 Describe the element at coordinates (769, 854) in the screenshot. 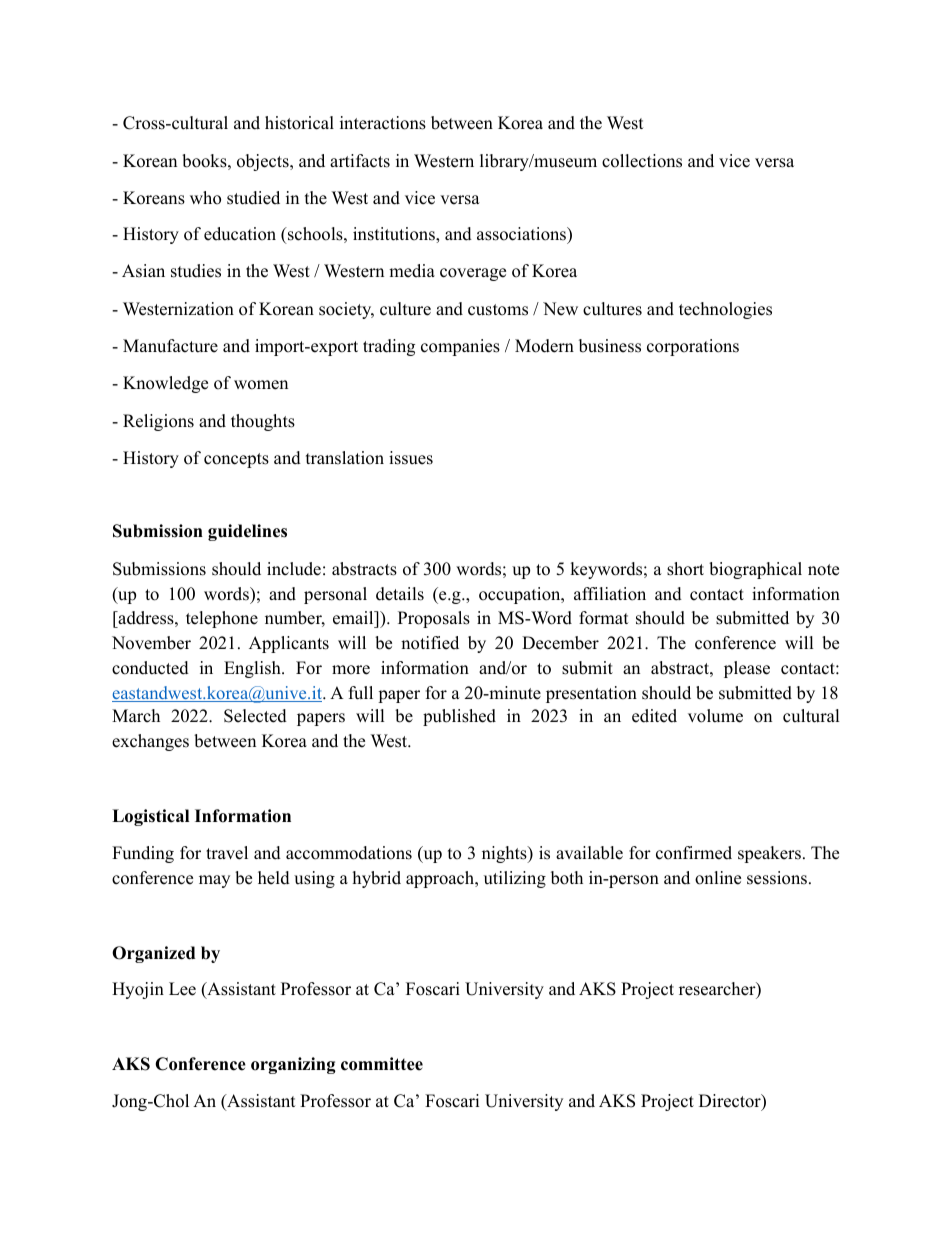

I see `speakers` at that location.
